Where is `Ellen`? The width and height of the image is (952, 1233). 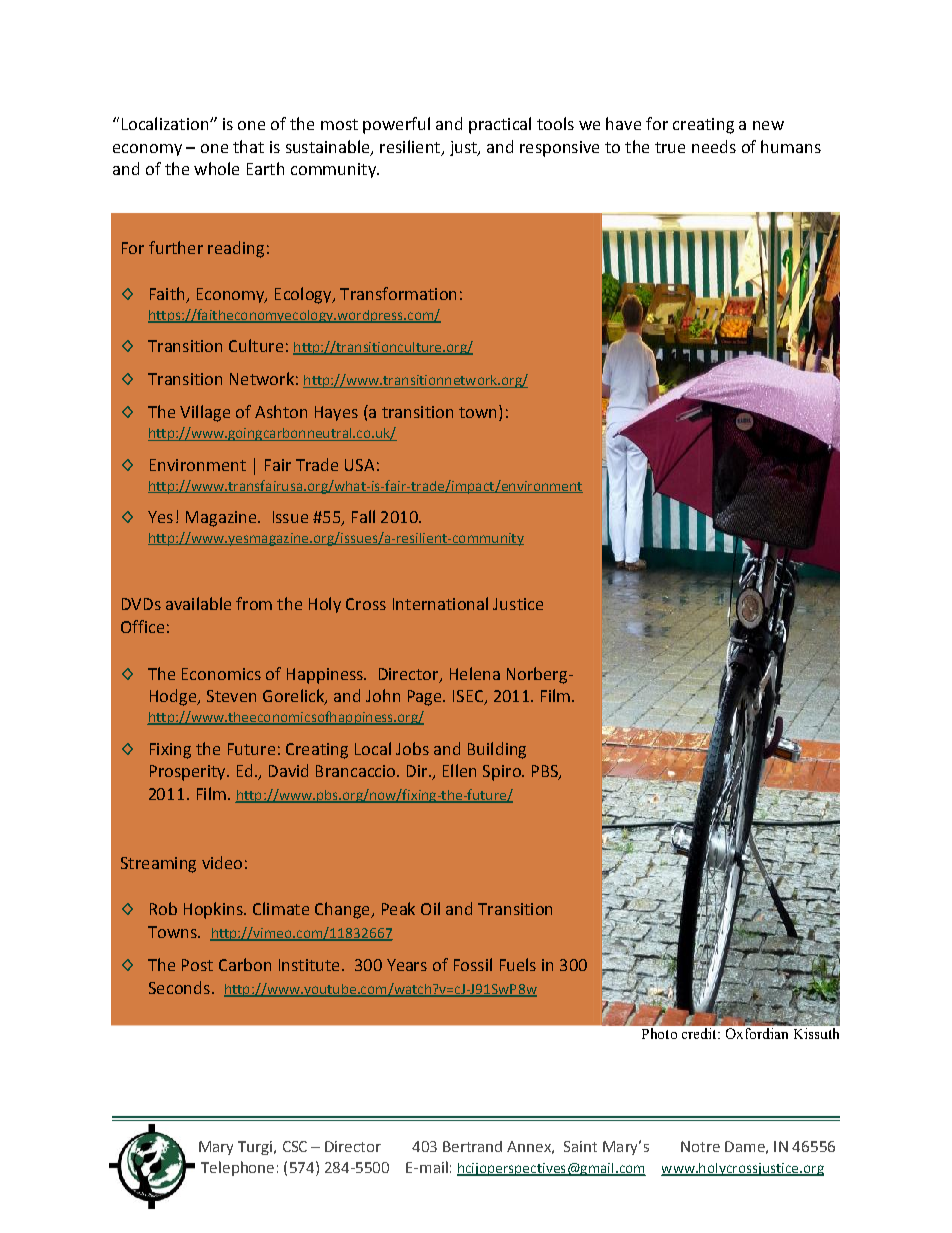
Ellen is located at coordinates (459, 770).
